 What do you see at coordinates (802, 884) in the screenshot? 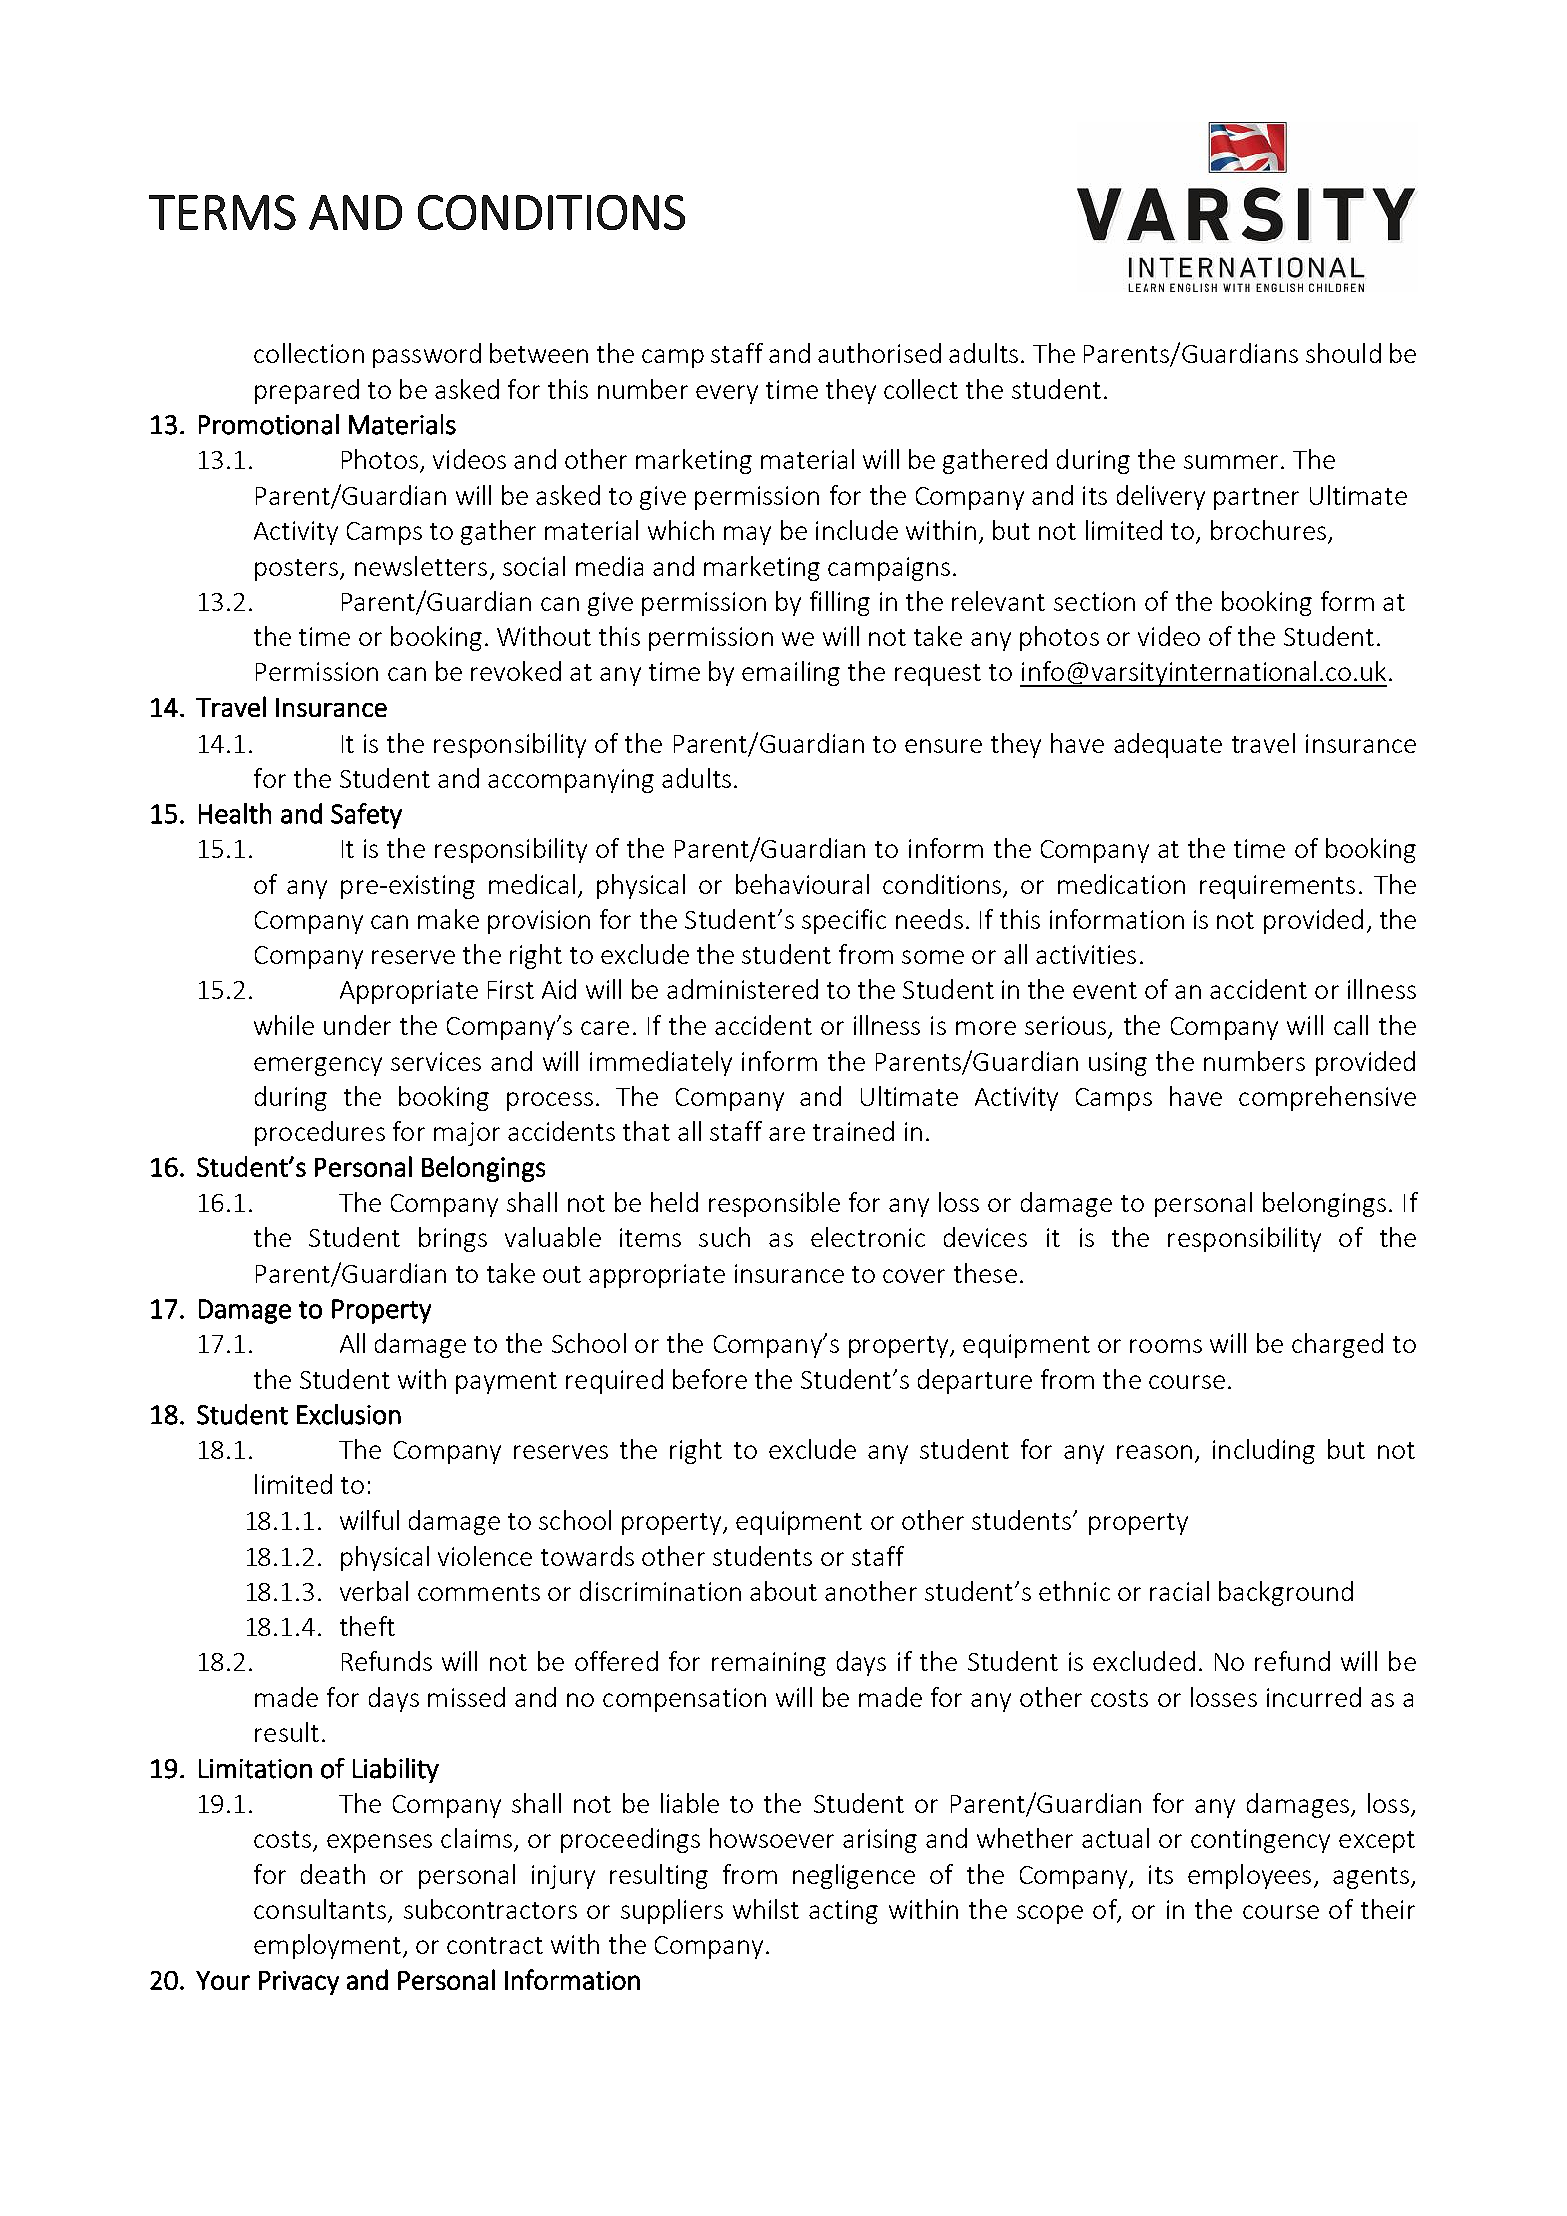
I see `behavioural` at bounding box center [802, 884].
